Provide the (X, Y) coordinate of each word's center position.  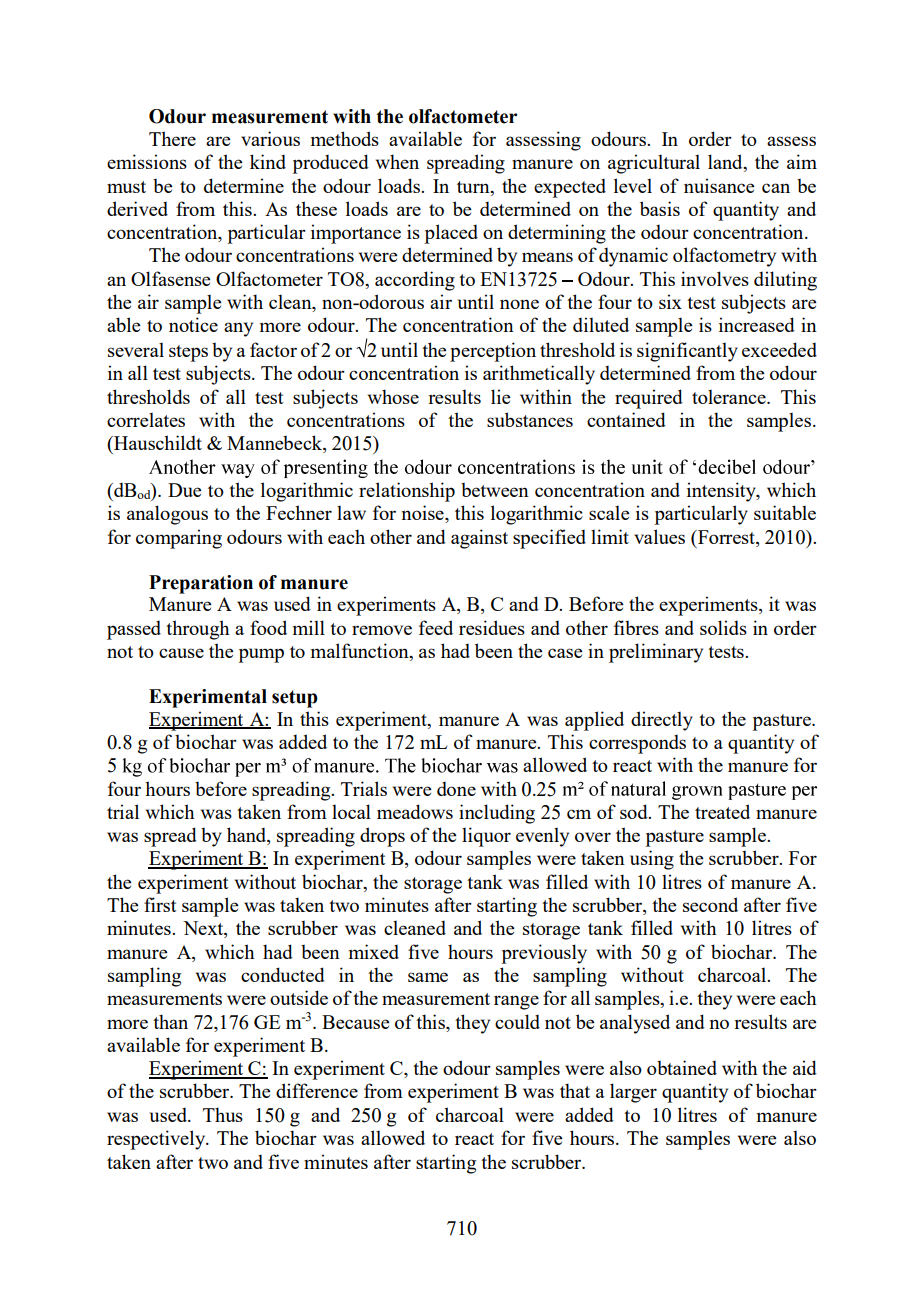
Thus (223, 1114)
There (172, 138)
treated (722, 811)
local (351, 811)
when (397, 161)
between (495, 490)
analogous (167, 515)
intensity (722, 492)
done (456, 789)
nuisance (719, 185)
